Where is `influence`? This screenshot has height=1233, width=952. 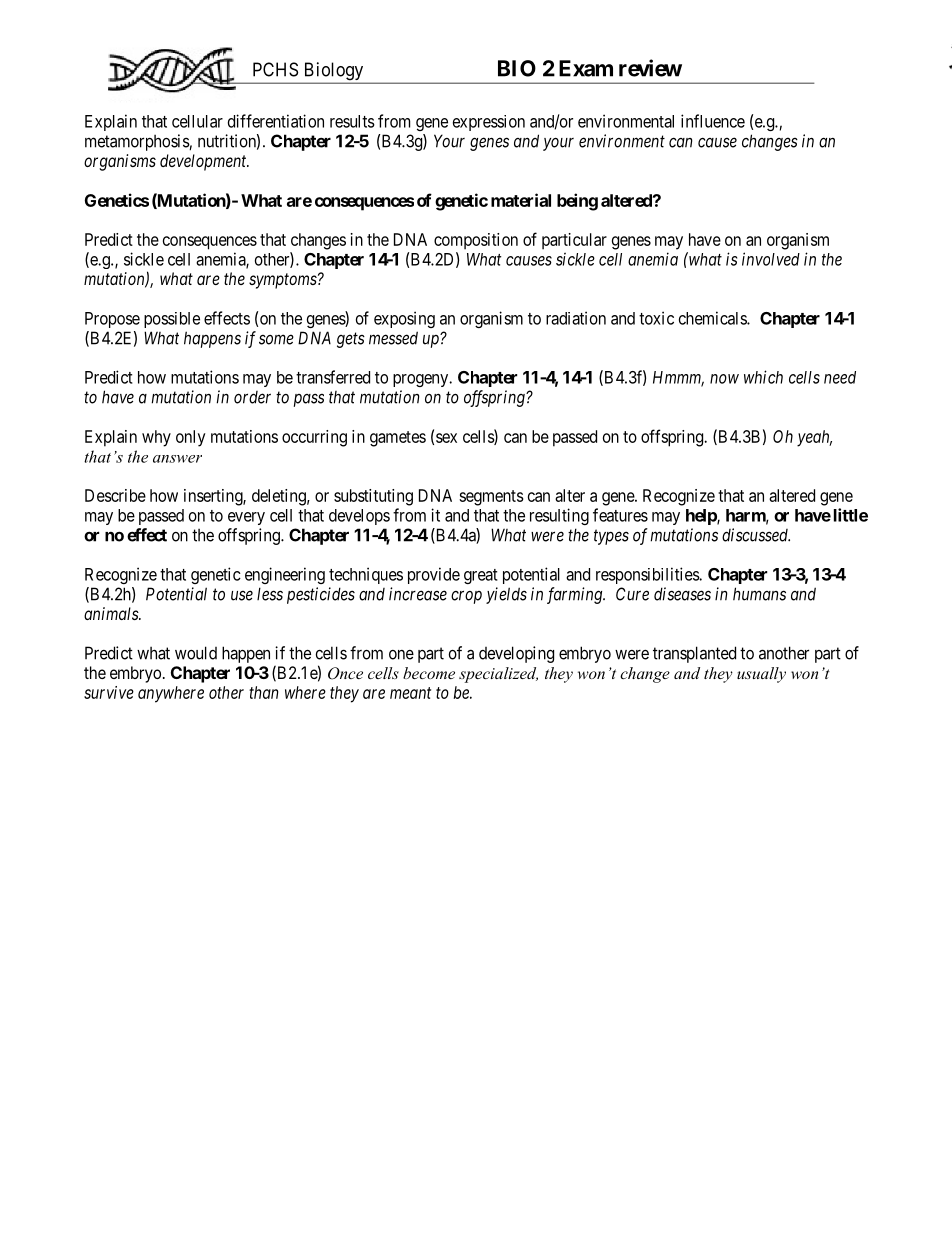
influence is located at coordinates (713, 121).
